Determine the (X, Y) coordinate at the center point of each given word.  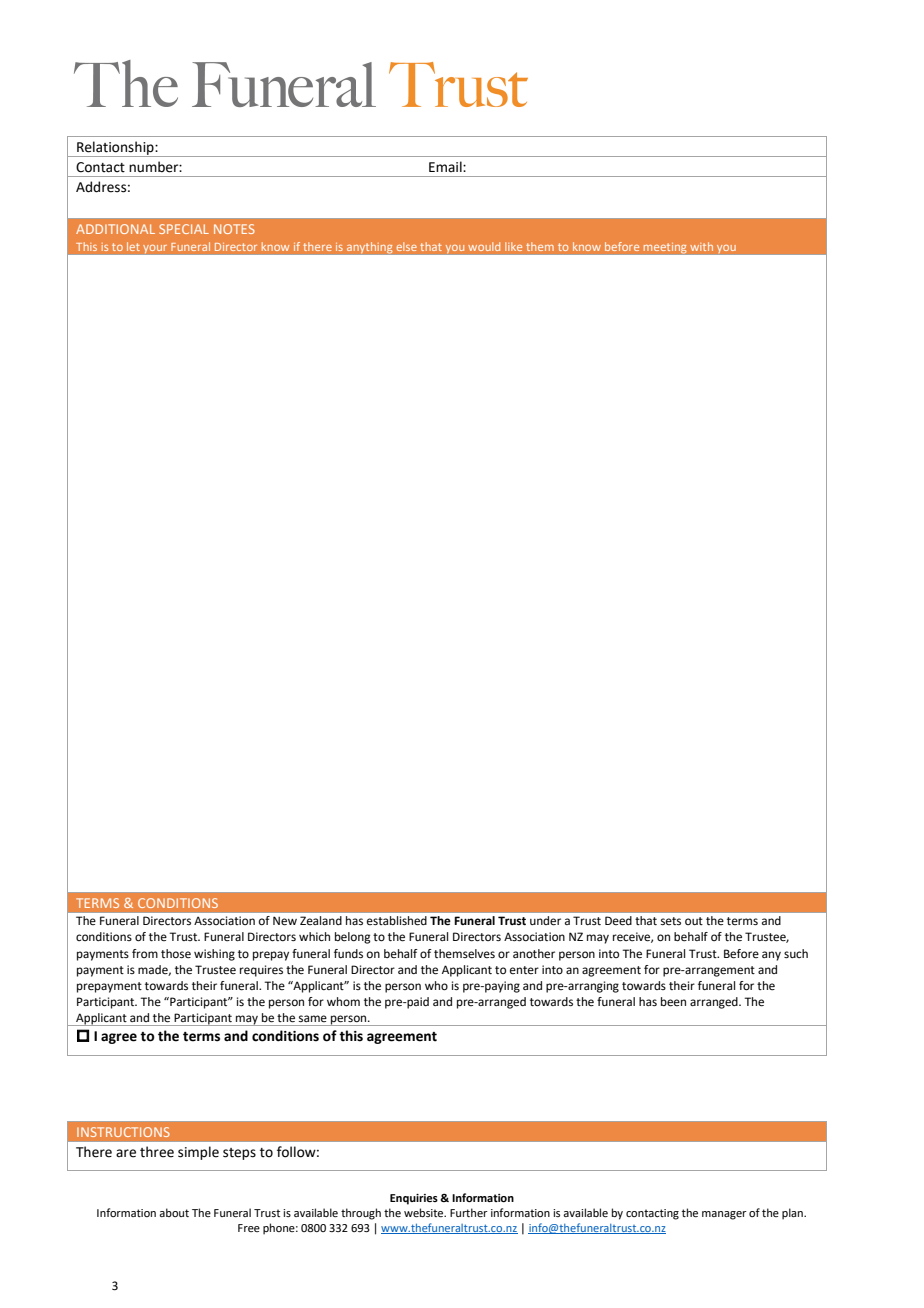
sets (671, 921)
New (285, 921)
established (397, 921)
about (174, 1212)
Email (446, 166)
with (701, 246)
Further (469, 1212)
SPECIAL (184, 229)
